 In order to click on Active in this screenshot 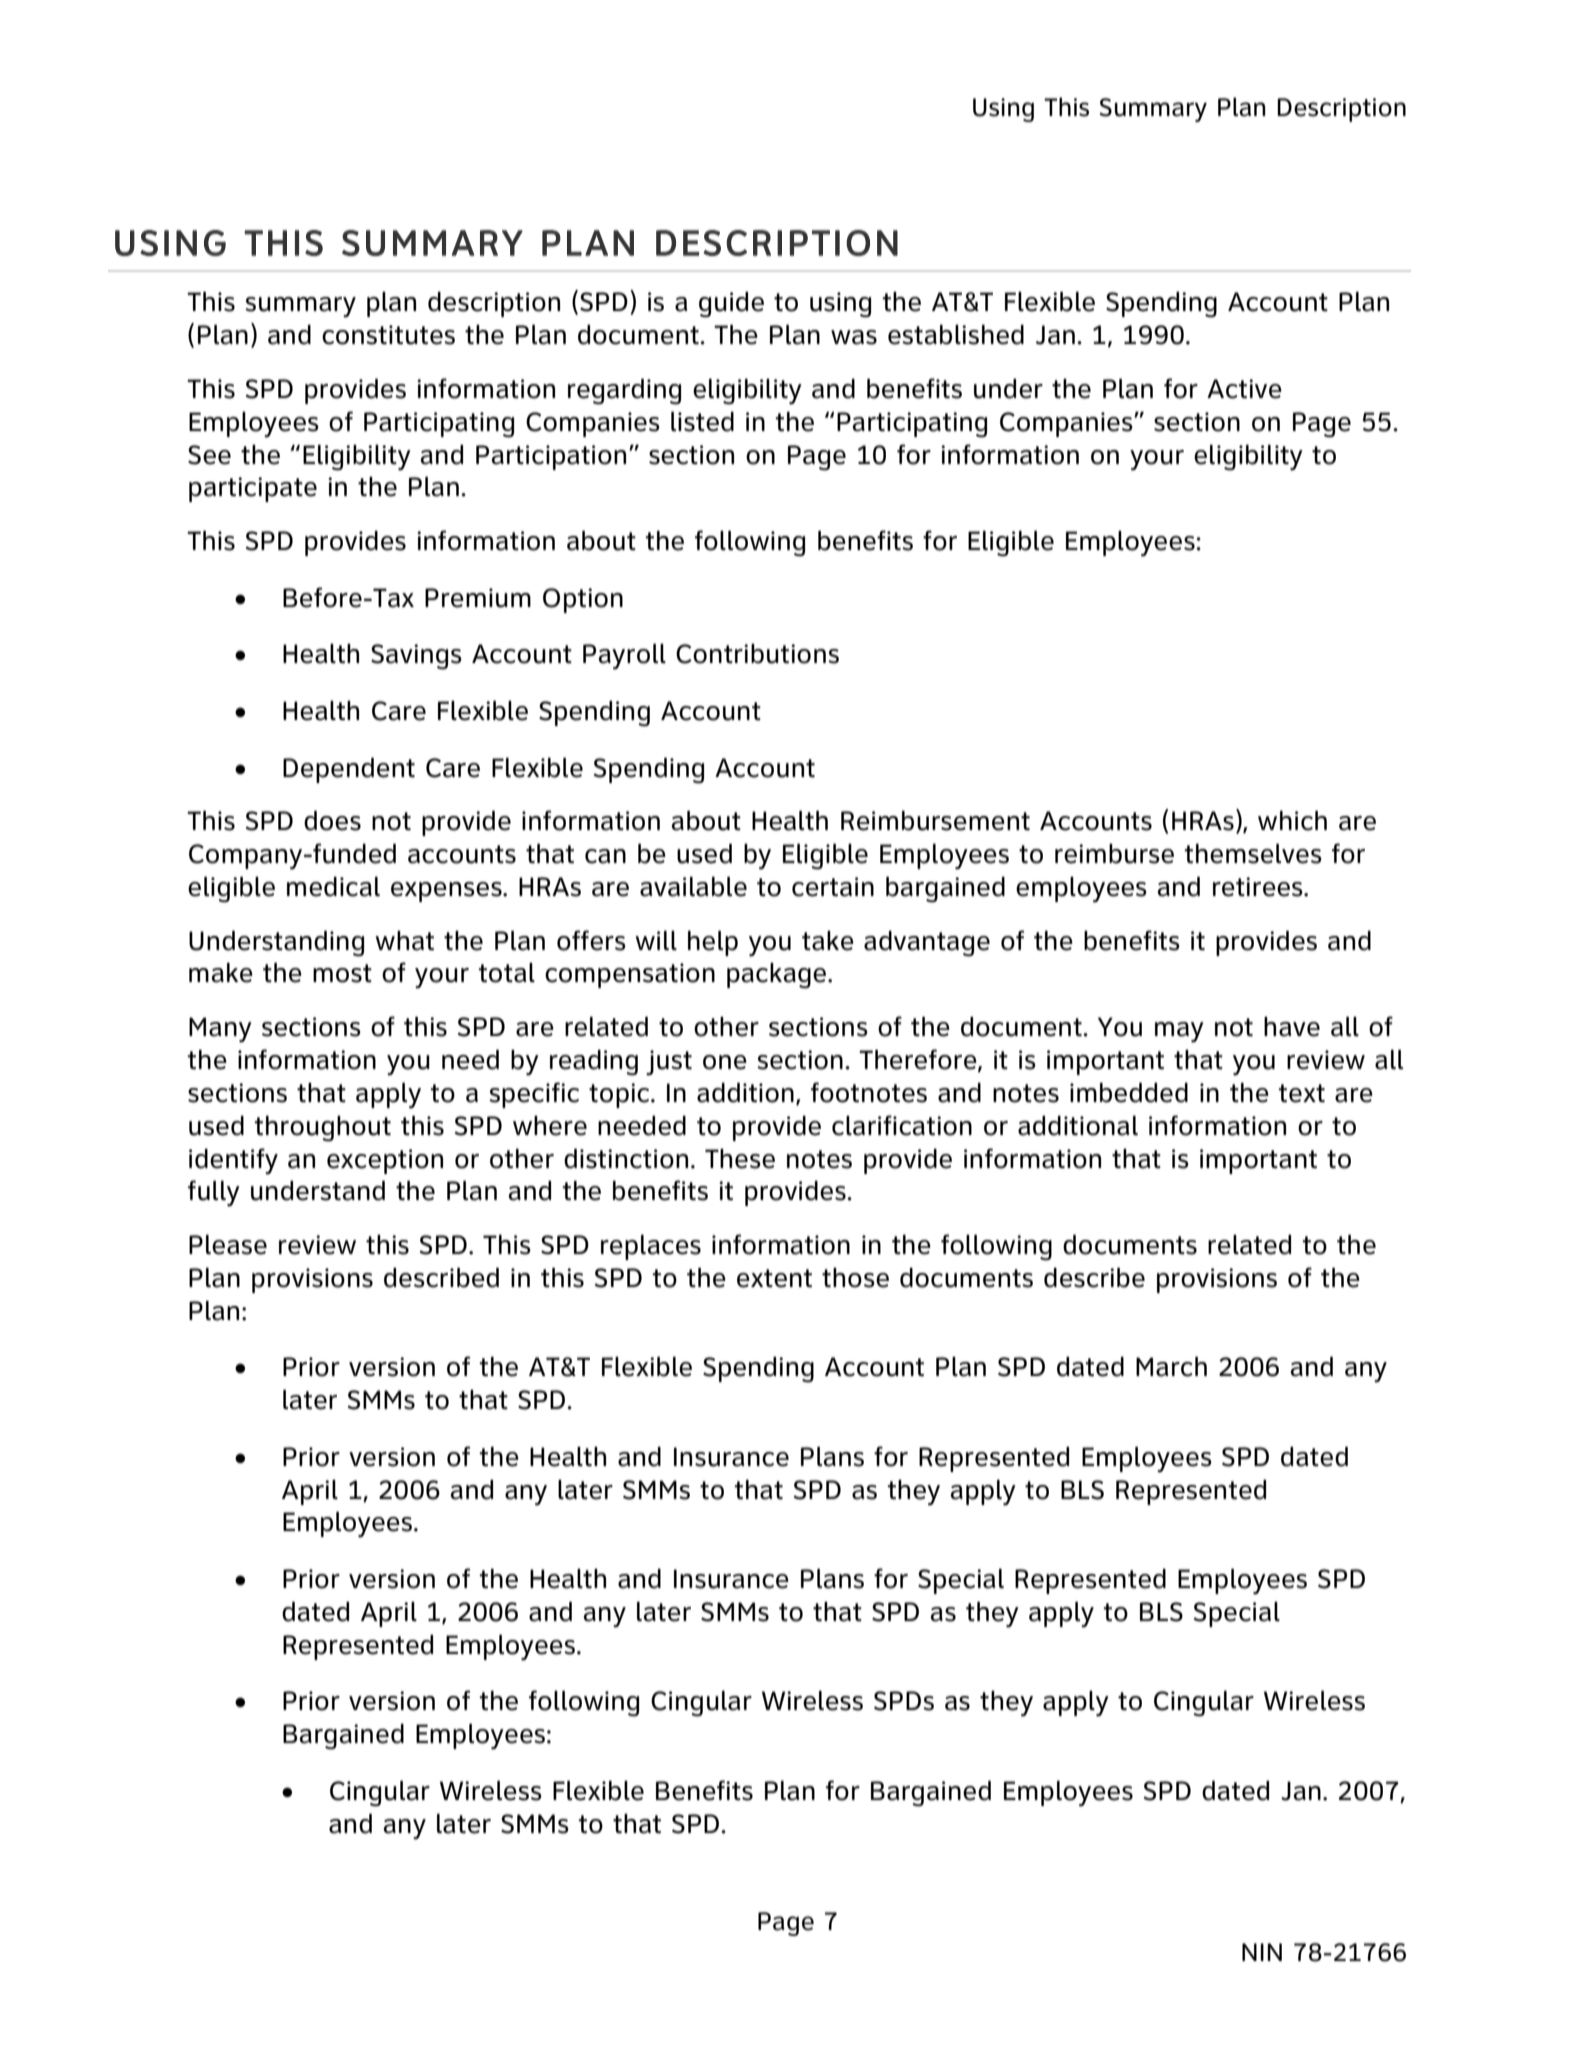, I will do `click(1244, 389)`.
